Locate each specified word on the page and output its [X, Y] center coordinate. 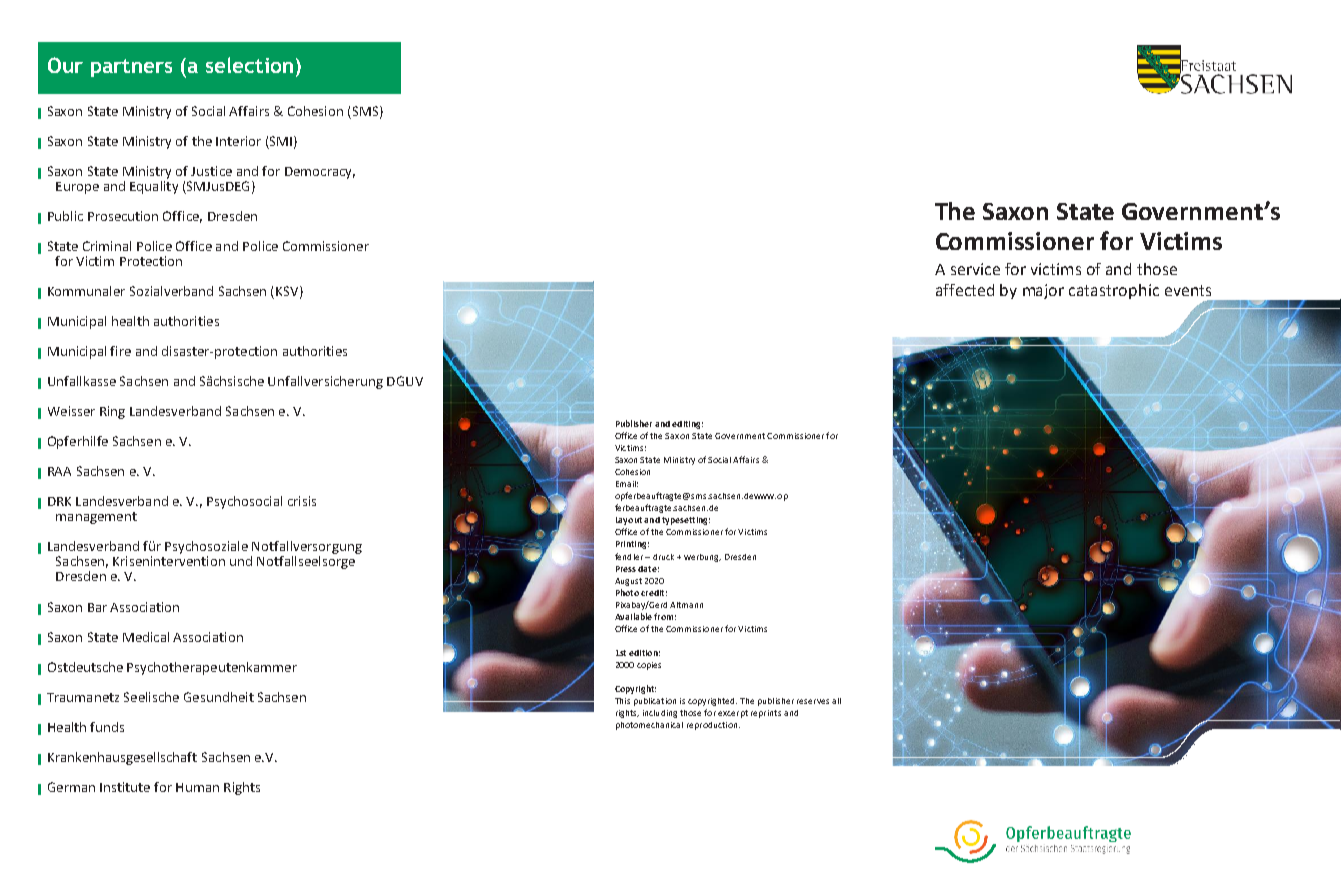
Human [197, 787]
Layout [629, 521]
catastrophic [1114, 291]
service [975, 269]
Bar [97, 607]
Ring [112, 412]
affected [965, 290]
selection [249, 65]
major [1043, 291]
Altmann [686, 605]
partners [131, 68]
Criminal [107, 246]
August [628, 582]
